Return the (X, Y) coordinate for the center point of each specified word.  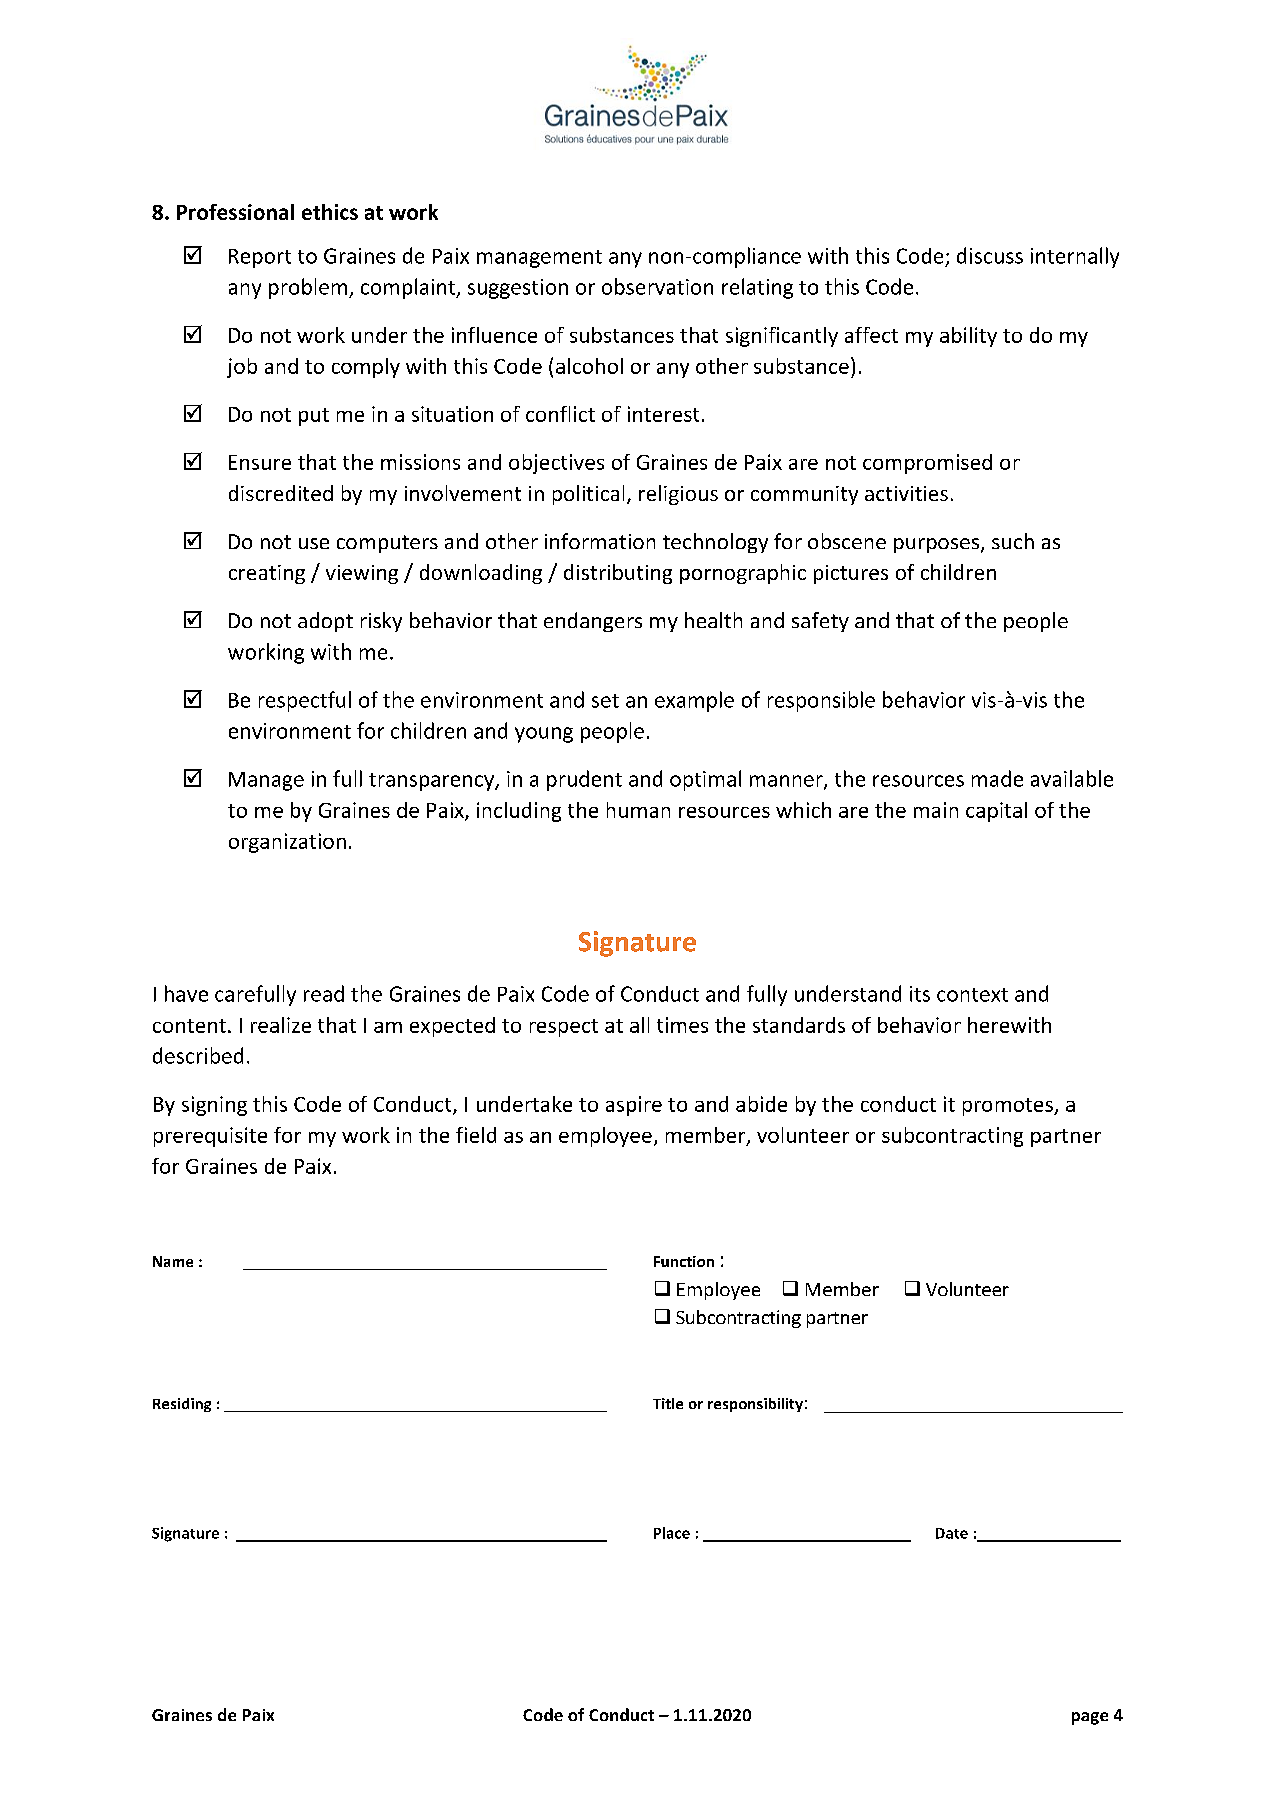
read (324, 993)
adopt (325, 622)
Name (173, 1261)
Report (260, 258)
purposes (936, 545)
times (682, 1025)
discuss (990, 255)
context (972, 995)
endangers (593, 622)
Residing (182, 1405)
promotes (1009, 1107)
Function (684, 1261)
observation (657, 286)
